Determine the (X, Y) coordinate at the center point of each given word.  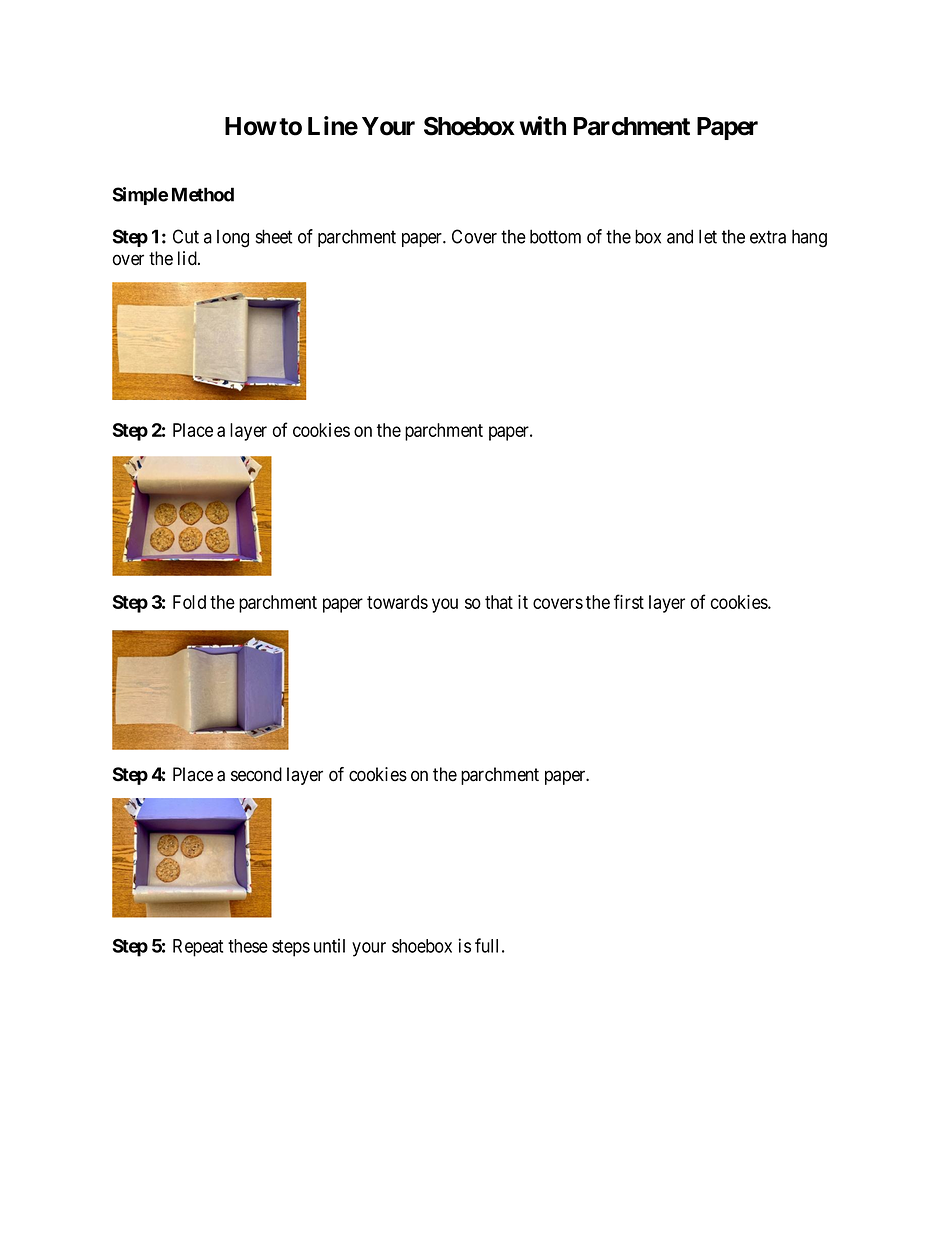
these (248, 946)
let (708, 236)
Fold (189, 602)
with (543, 126)
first (629, 601)
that (499, 602)
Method (203, 194)
